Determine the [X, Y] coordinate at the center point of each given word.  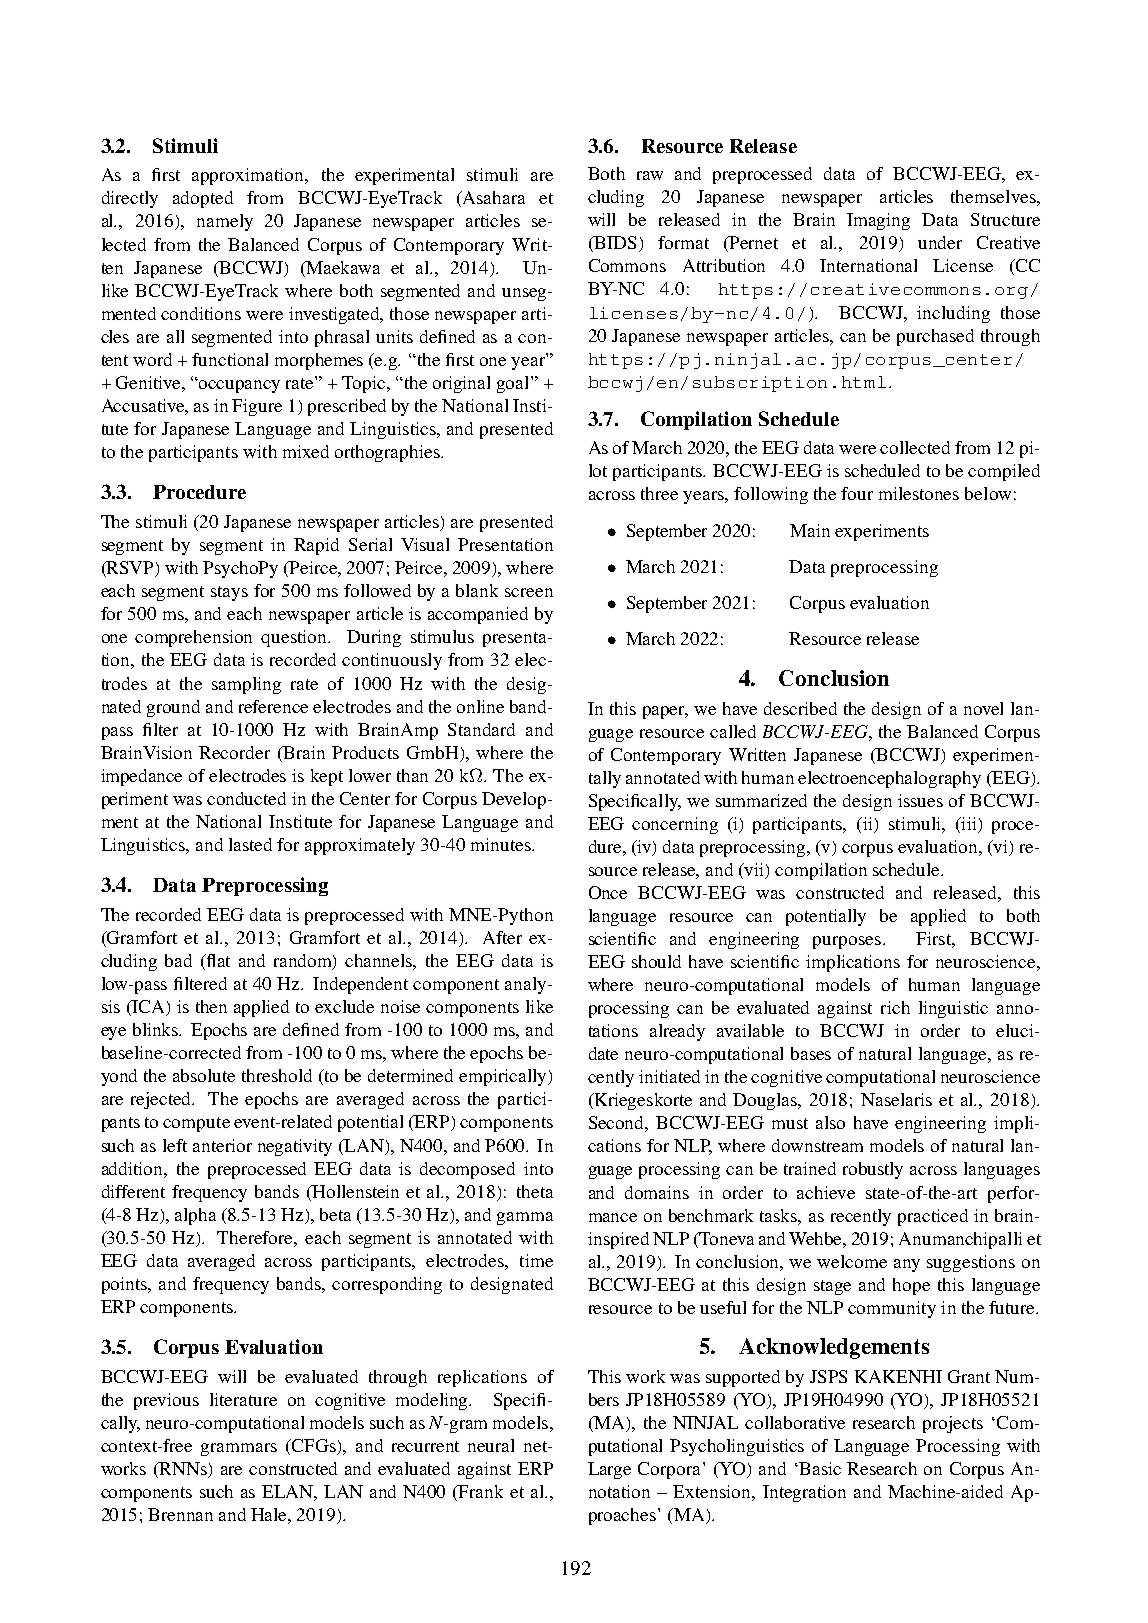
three [659, 493]
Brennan [180, 1514]
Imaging [878, 221]
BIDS [614, 244]
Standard [481, 729]
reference [273, 706]
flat [217, 960]
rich [895, 1007]
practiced [933, 1217]
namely [225, 222]
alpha [195, 1216]
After [502, 937]
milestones [919, 493]
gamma [525, 1218]
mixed [306, 451]
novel [983, 708]
